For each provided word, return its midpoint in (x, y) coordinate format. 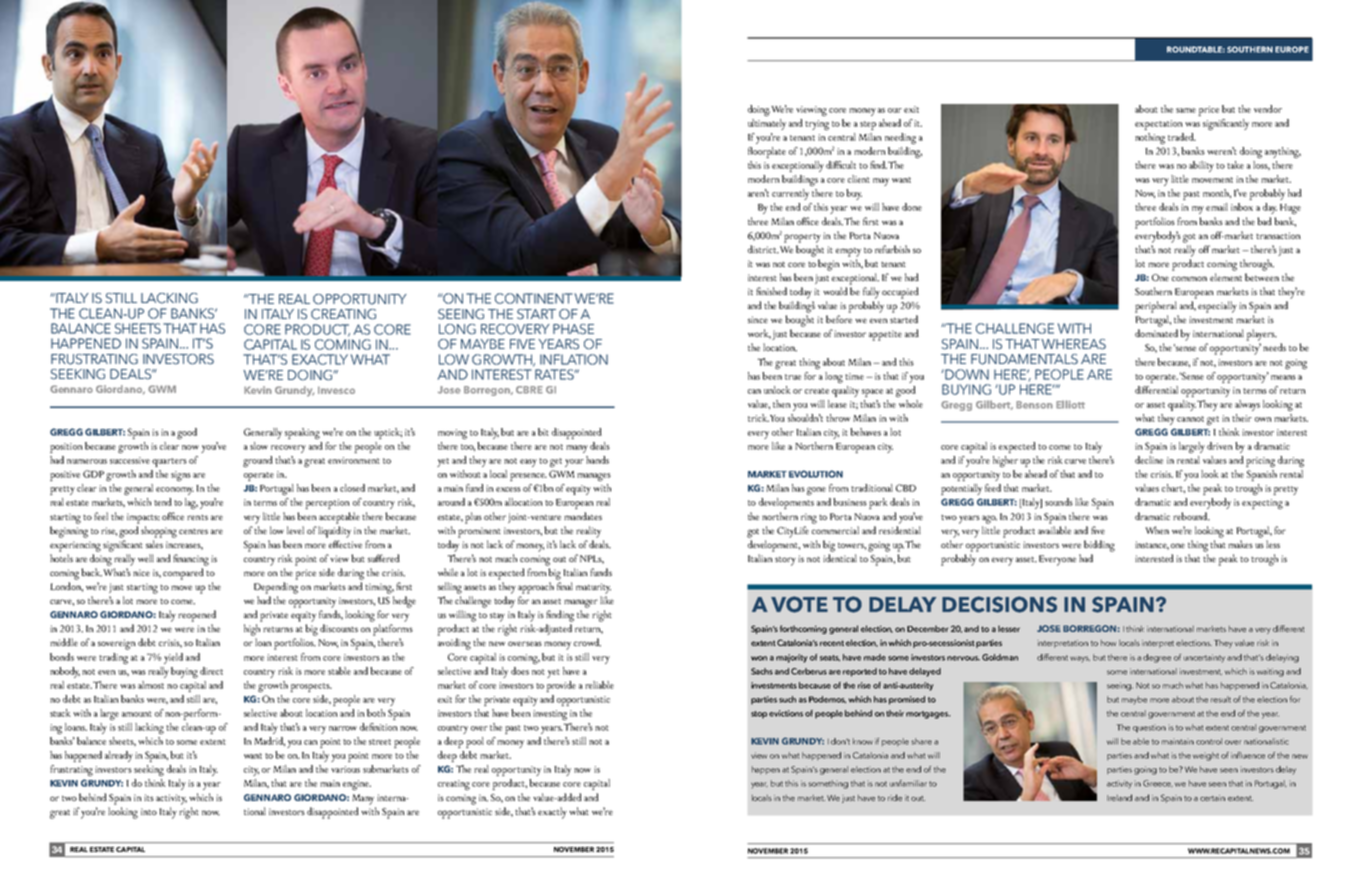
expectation (1159, 125)
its (149, 797)
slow (259, 446)
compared (183, 574)
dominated (1156, 333)
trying (817, 125)
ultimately (767, 124)
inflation (574, 359)
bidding (1099, 546)
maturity (593, 588)
